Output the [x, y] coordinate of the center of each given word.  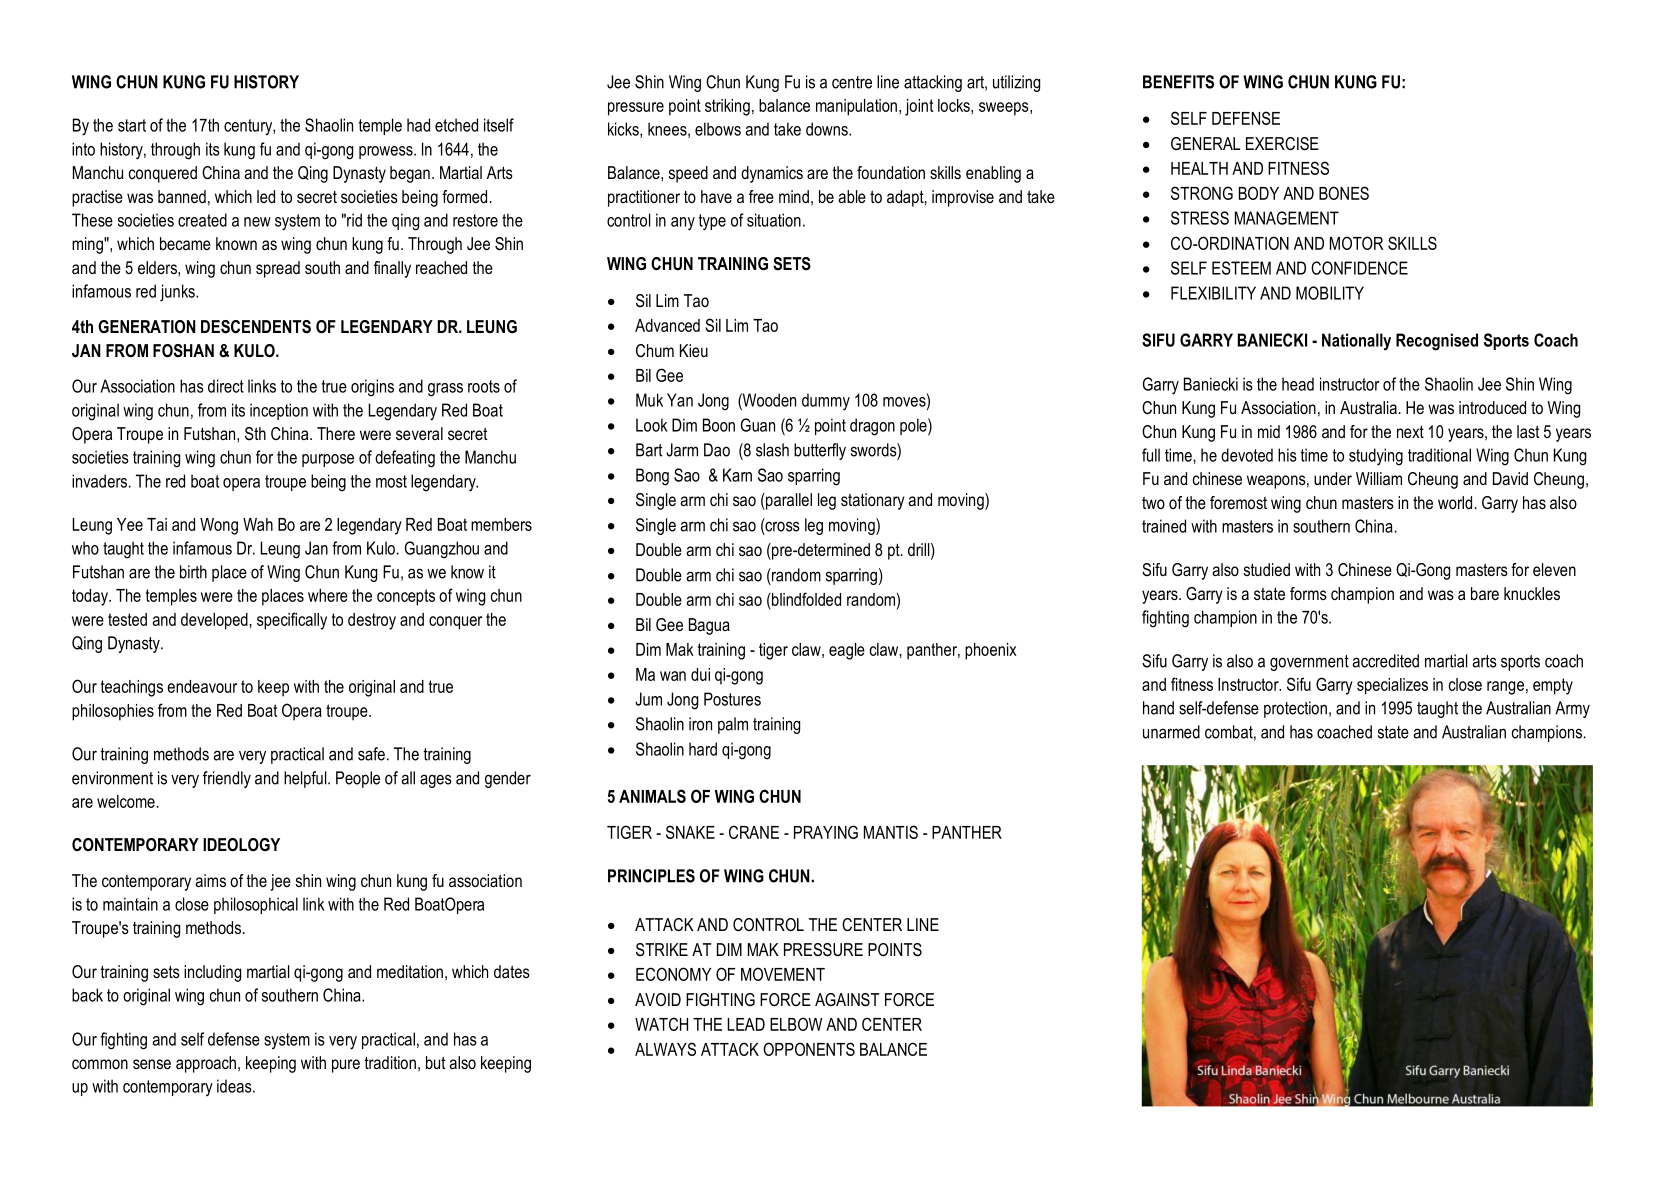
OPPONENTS [809, 1049]
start [132, 125]
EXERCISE [1282, 144]
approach [206, 1064]
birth [193, 572]
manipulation [856, 107]
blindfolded [805, 599]
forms [1308, 593]
